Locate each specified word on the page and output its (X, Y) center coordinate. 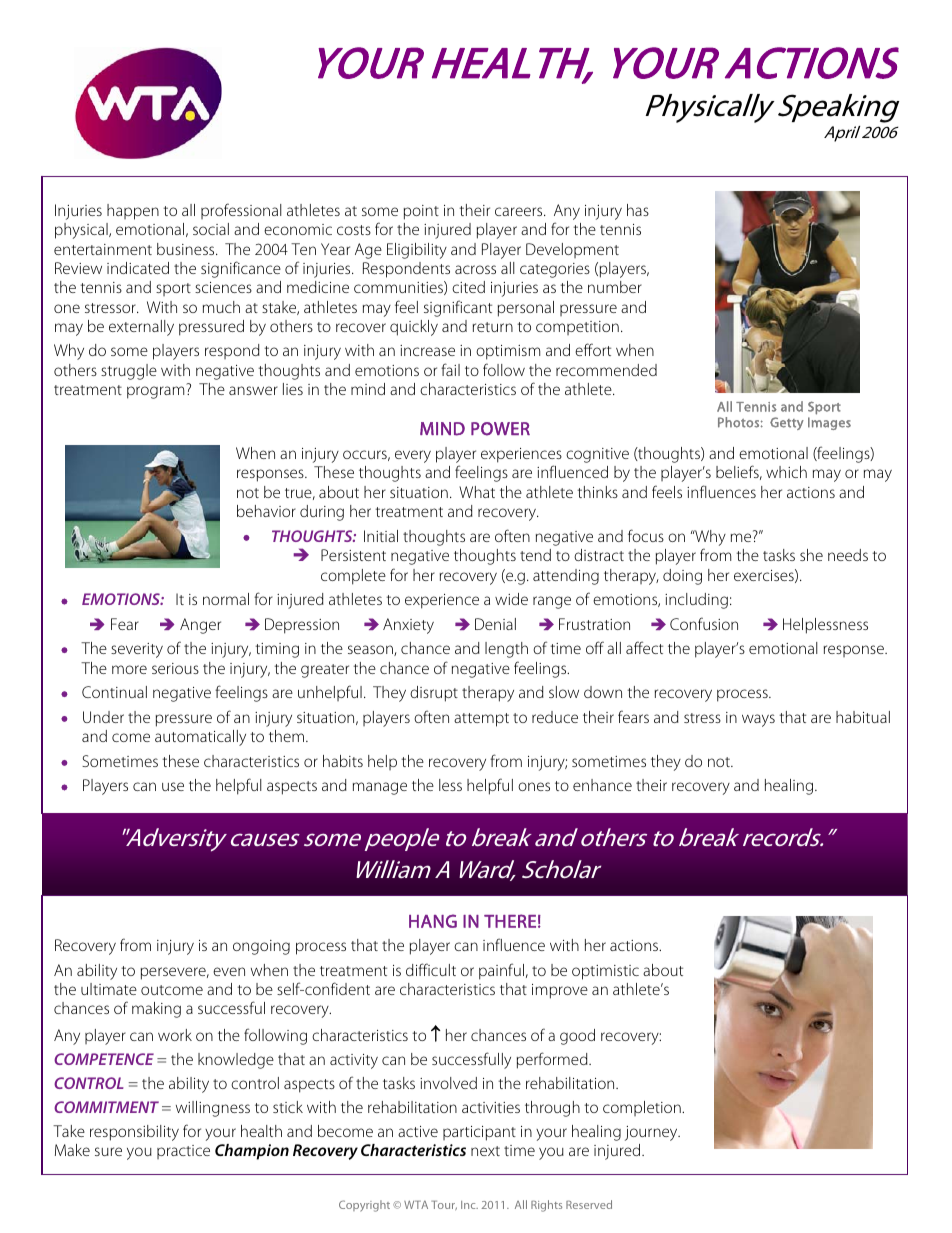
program (155, 392)
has (638, 210)
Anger (200, 626)
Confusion (704, 623)
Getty (787, 423)
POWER (500, 429)
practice (183, 1152)
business (187, 249)
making (156, 1010)
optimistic (605, 972)
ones (534, 786)
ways (758, 720)
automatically (200, 738)
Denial (495, 624)
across (475, 269)
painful (501, 971)
